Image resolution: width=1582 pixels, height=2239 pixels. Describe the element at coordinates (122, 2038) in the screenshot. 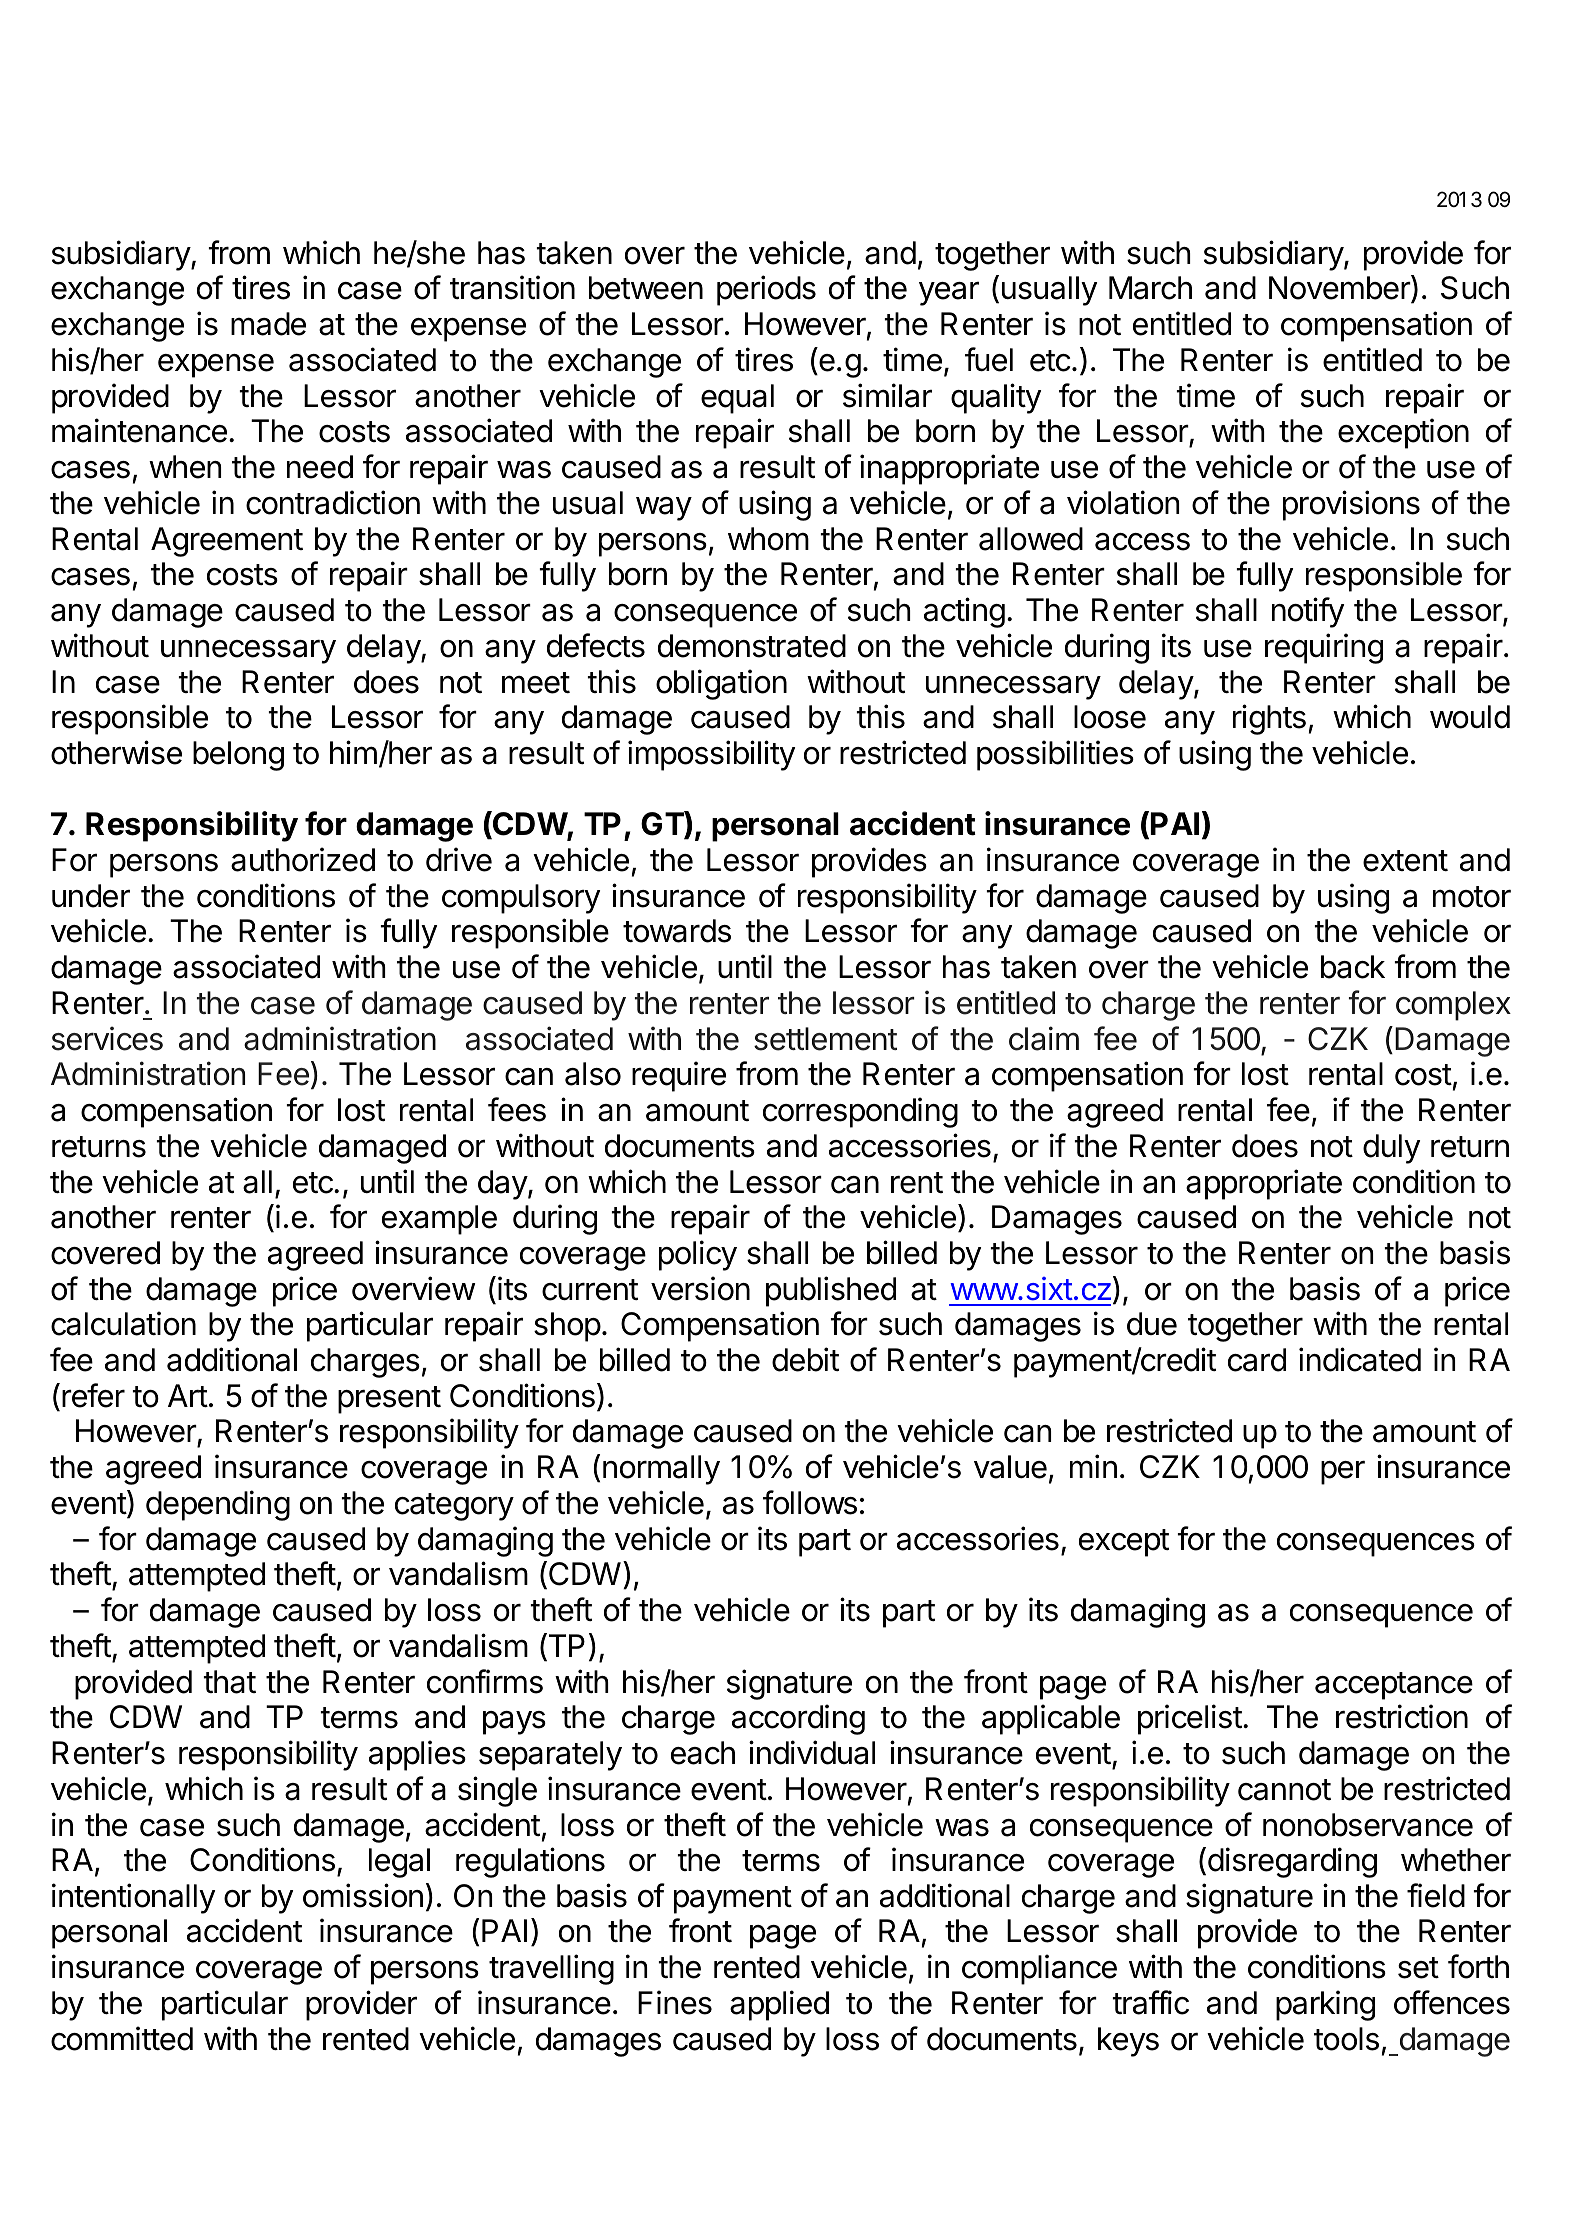

I see `committed` at that location.
